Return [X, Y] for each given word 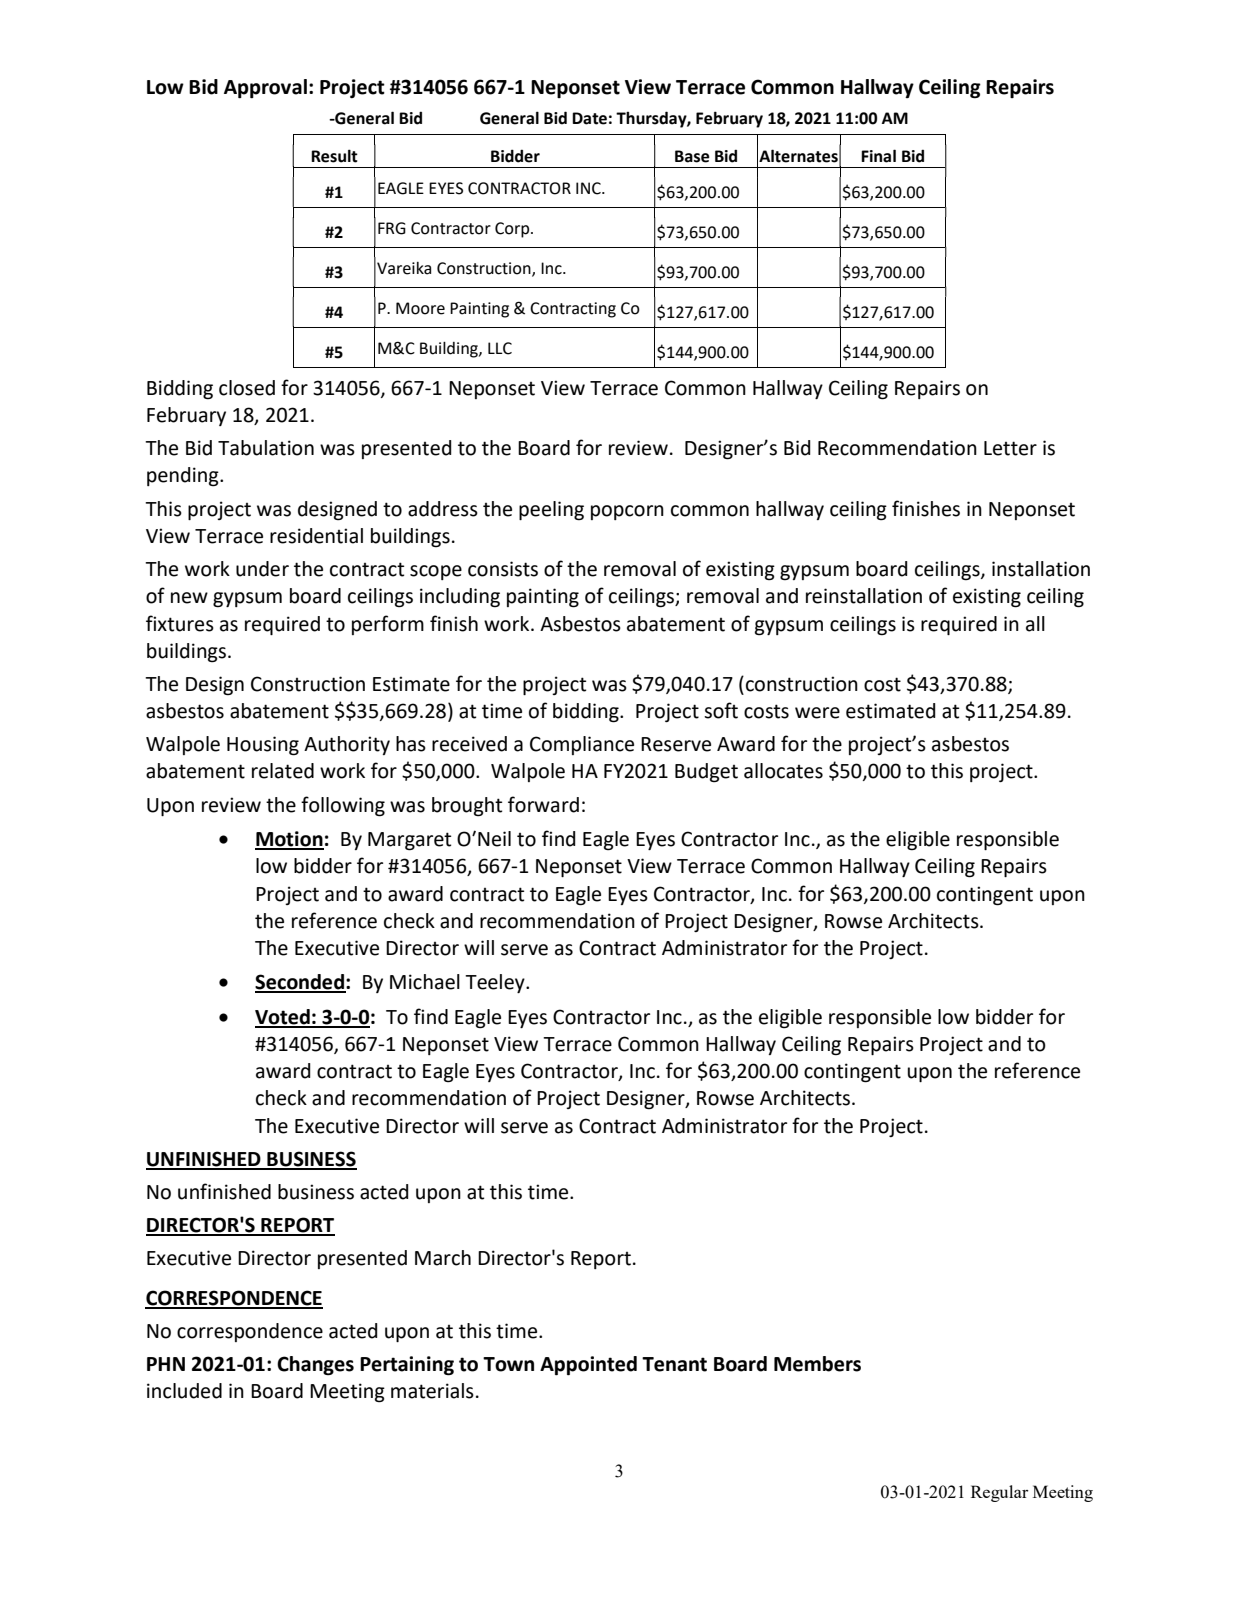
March [443, 1258]
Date [589, 118]
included [184, 1391]
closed [247, 388]
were [817, 713]
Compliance [582, 745]
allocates [783, 771]
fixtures [180, 623]
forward [543, 804]
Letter [1010, 448]
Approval [265, 89]
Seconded [300, 983]
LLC [500, 348]
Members [817, 1364]
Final [878, 156]
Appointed [588, 1366]
